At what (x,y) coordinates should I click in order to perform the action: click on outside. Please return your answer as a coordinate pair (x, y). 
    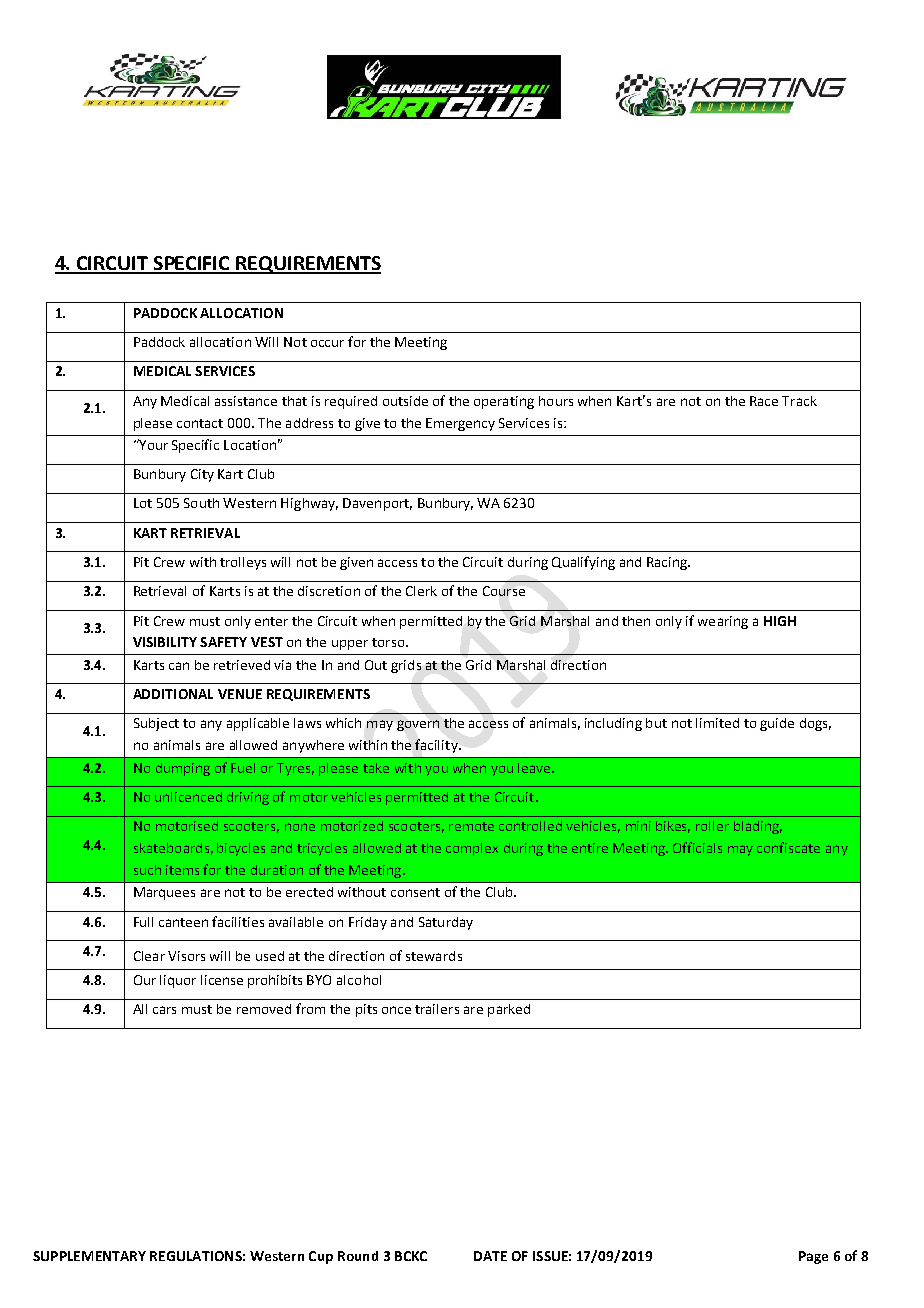
    Looking at the image, I should click on (405, 401).
